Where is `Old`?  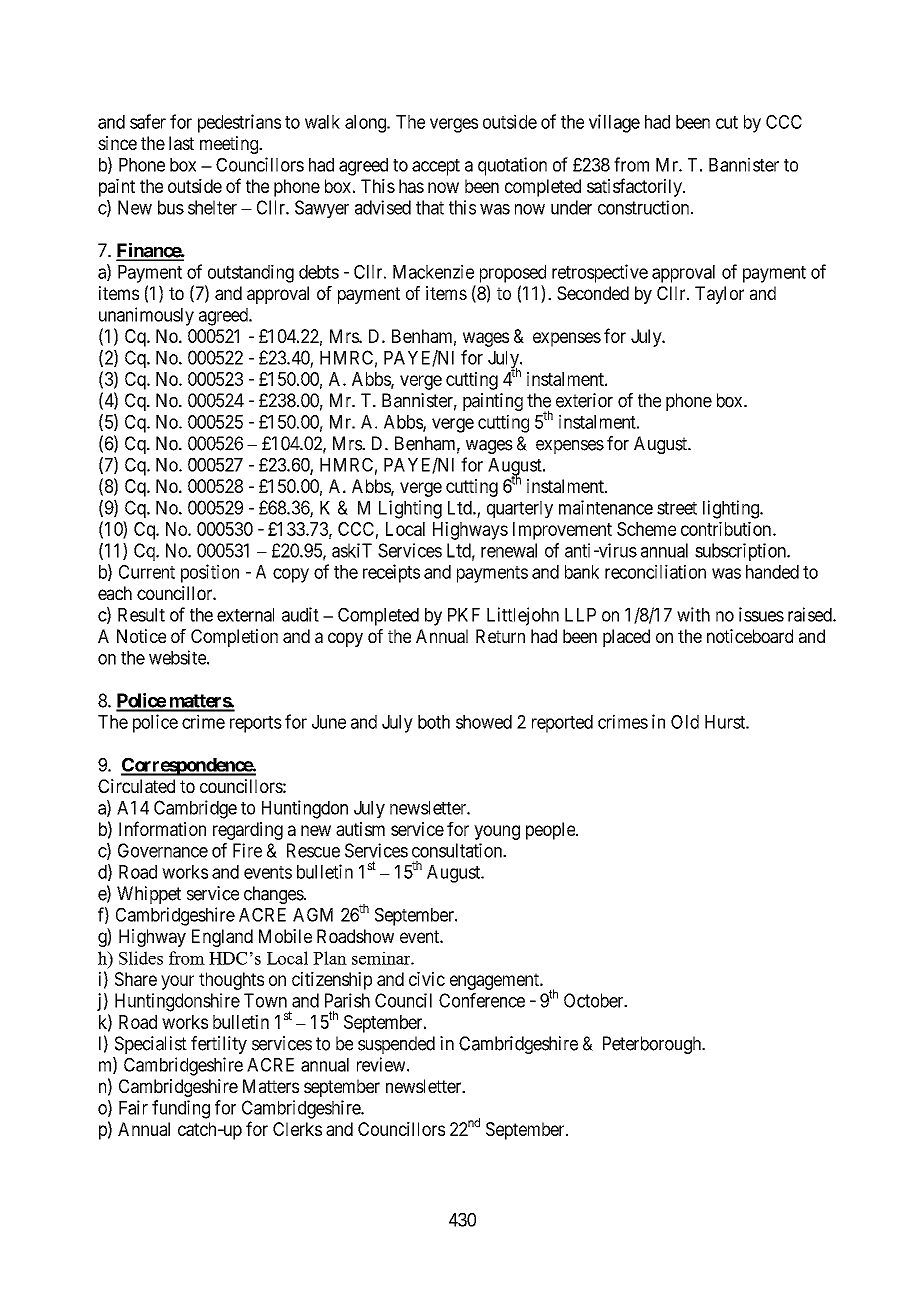
Old is located at coordinates (685, 722).
